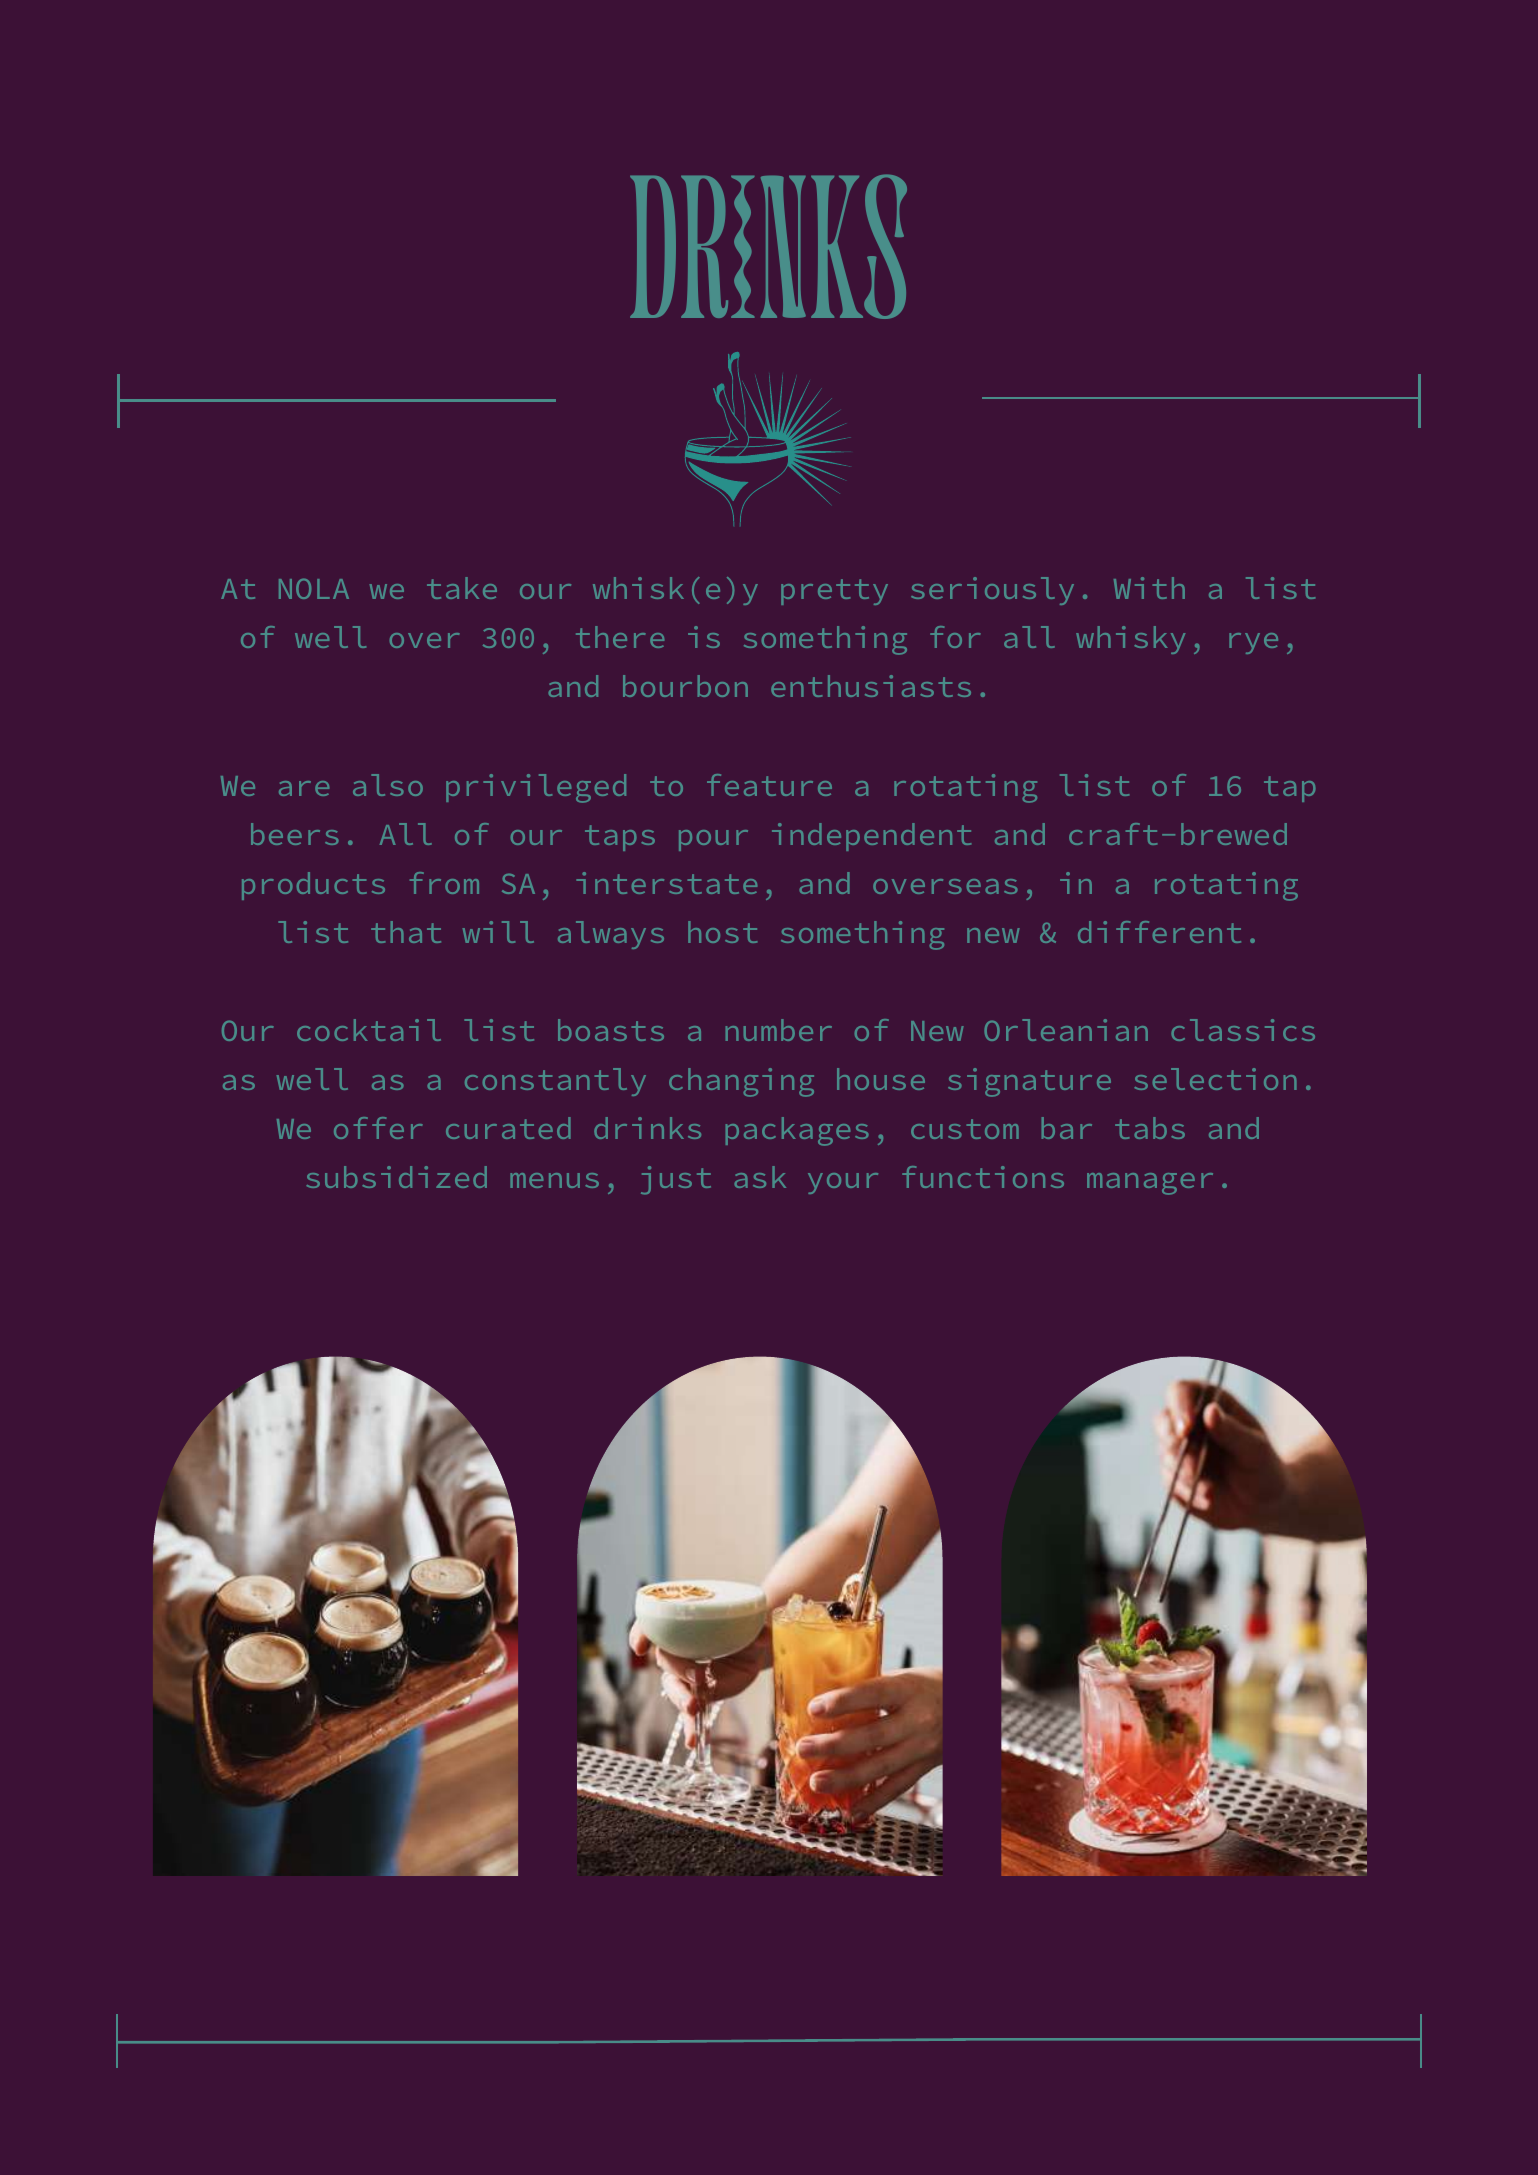 This screenshot has height=2175, width=1538. I want to click on ask, so click(760, 1177).
